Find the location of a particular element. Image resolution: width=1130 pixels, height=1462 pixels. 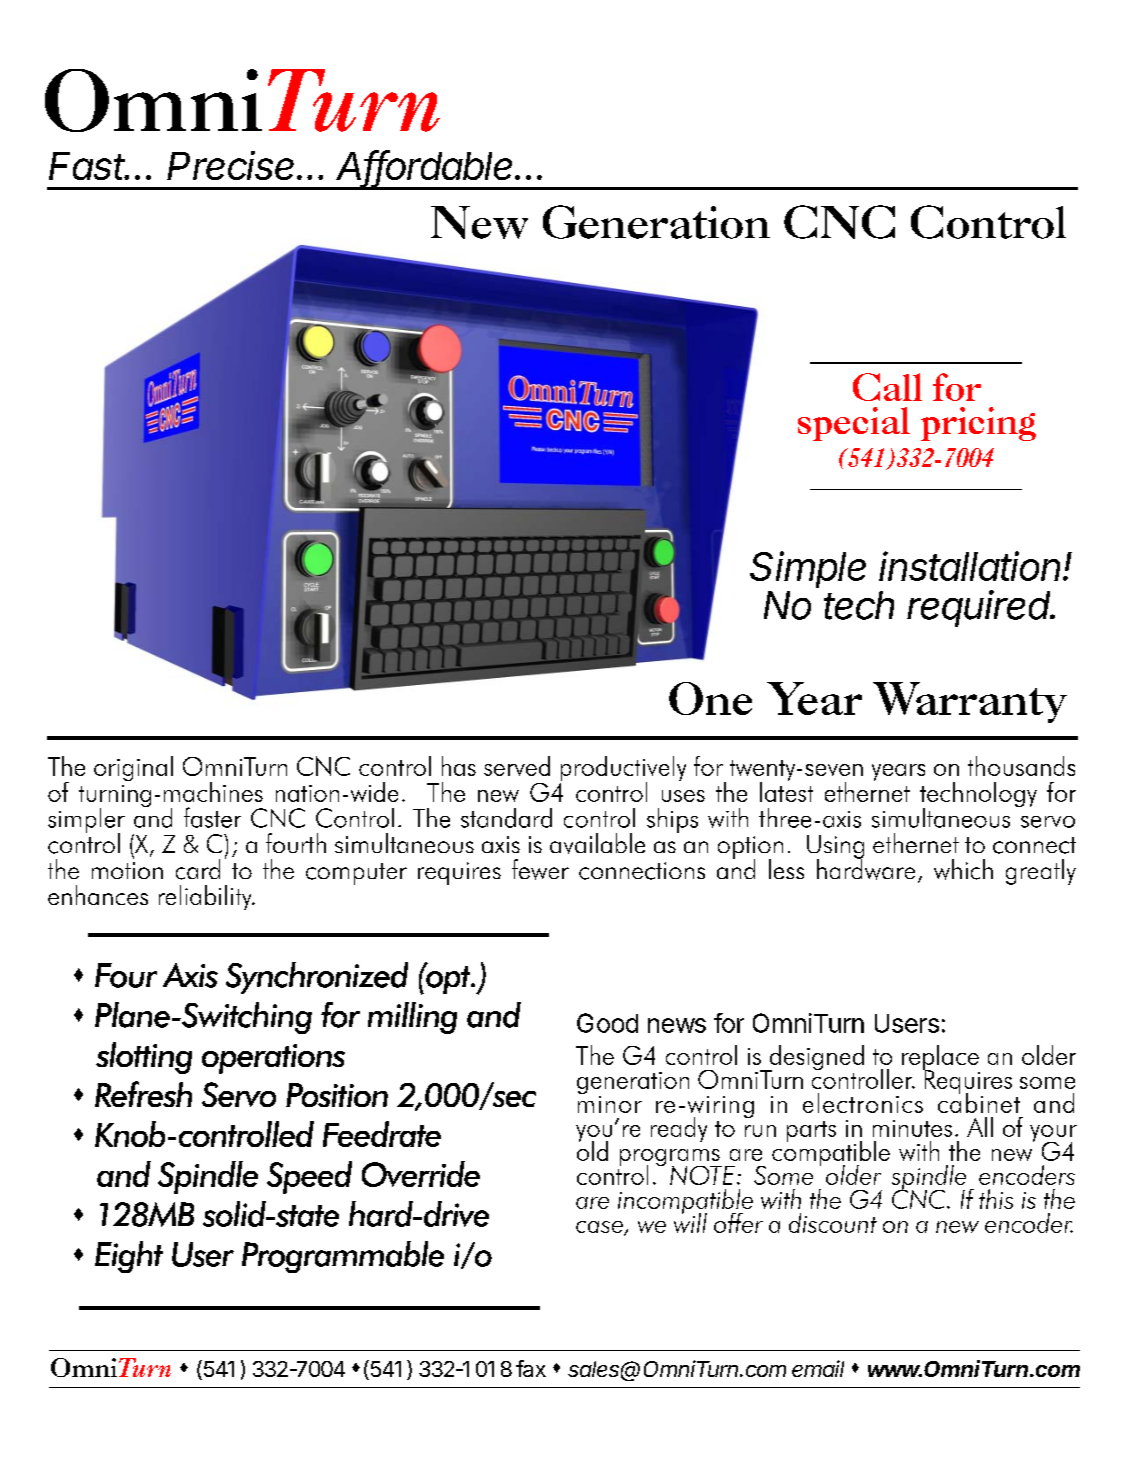

Refresh is located at coordinates (143, 1094).
